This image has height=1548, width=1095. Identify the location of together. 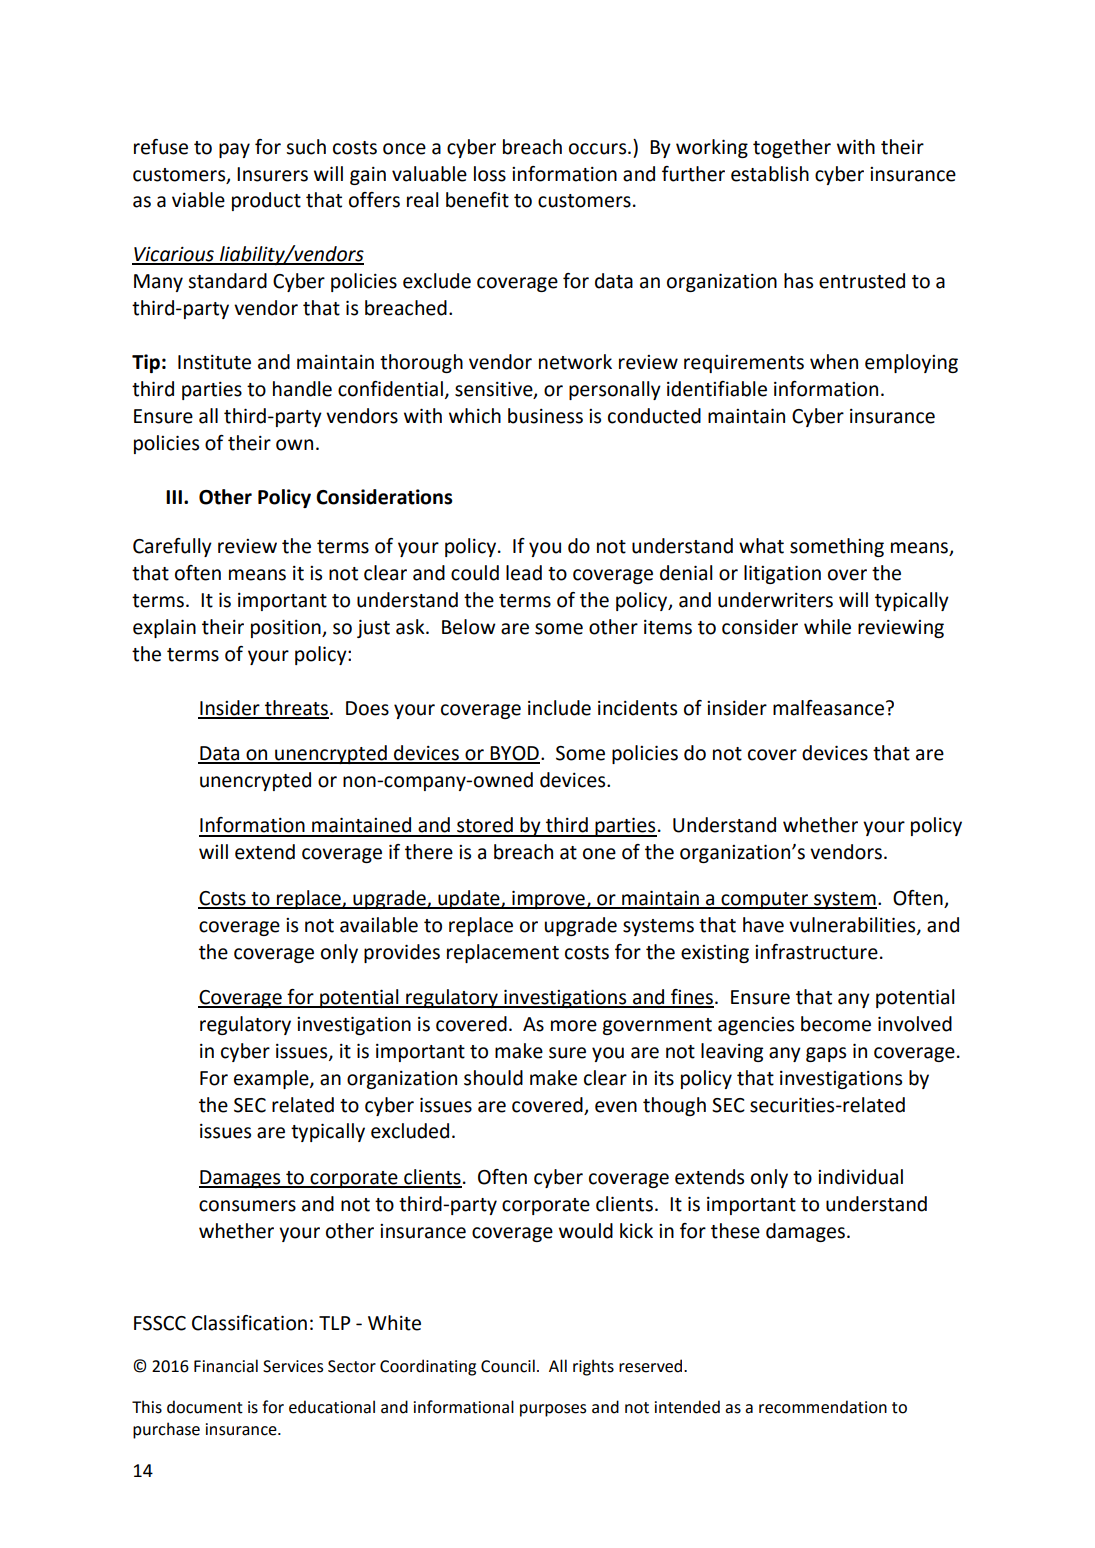
(792, 148).
